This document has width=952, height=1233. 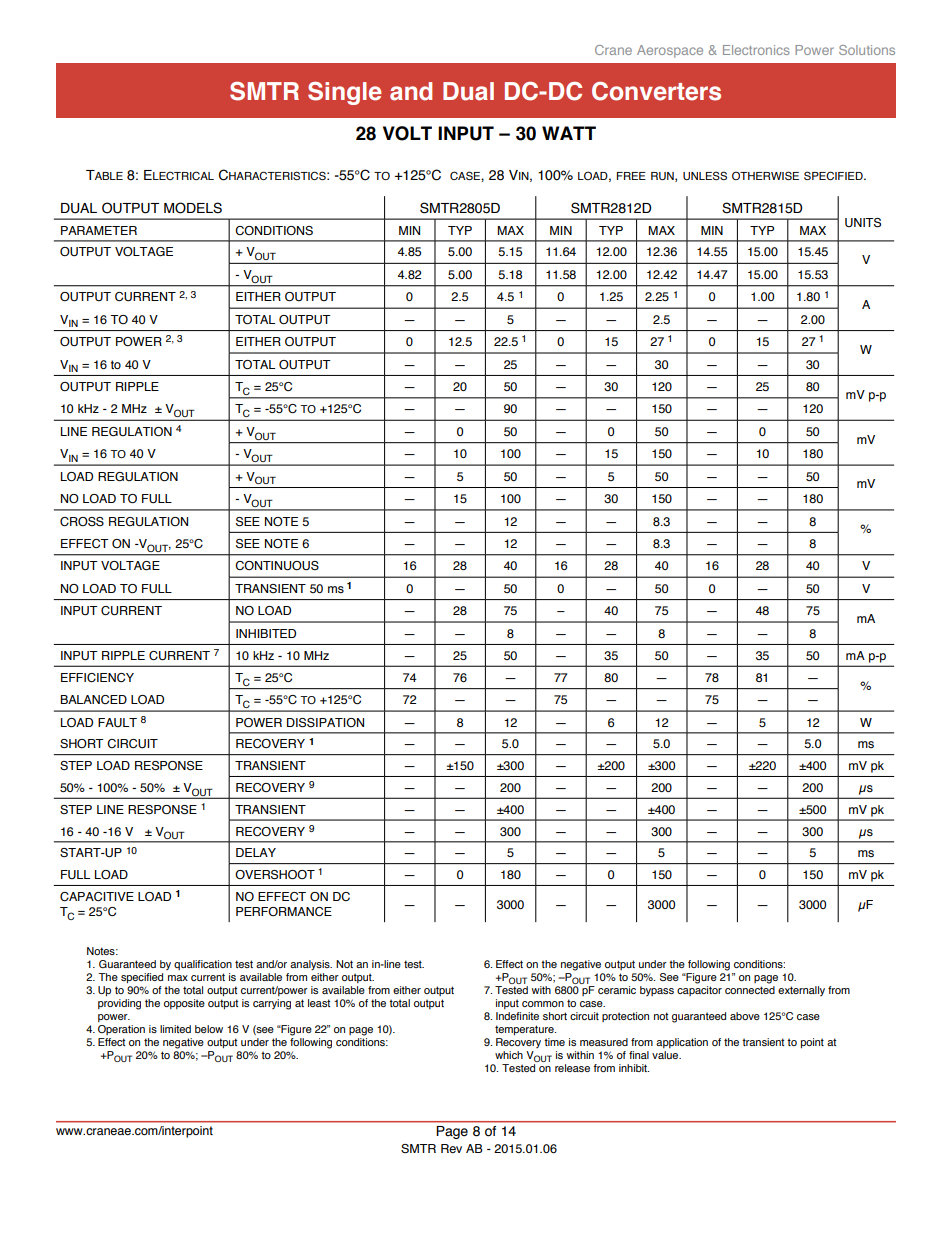 I want to click on UNITS, so click(x=863, y=223).
